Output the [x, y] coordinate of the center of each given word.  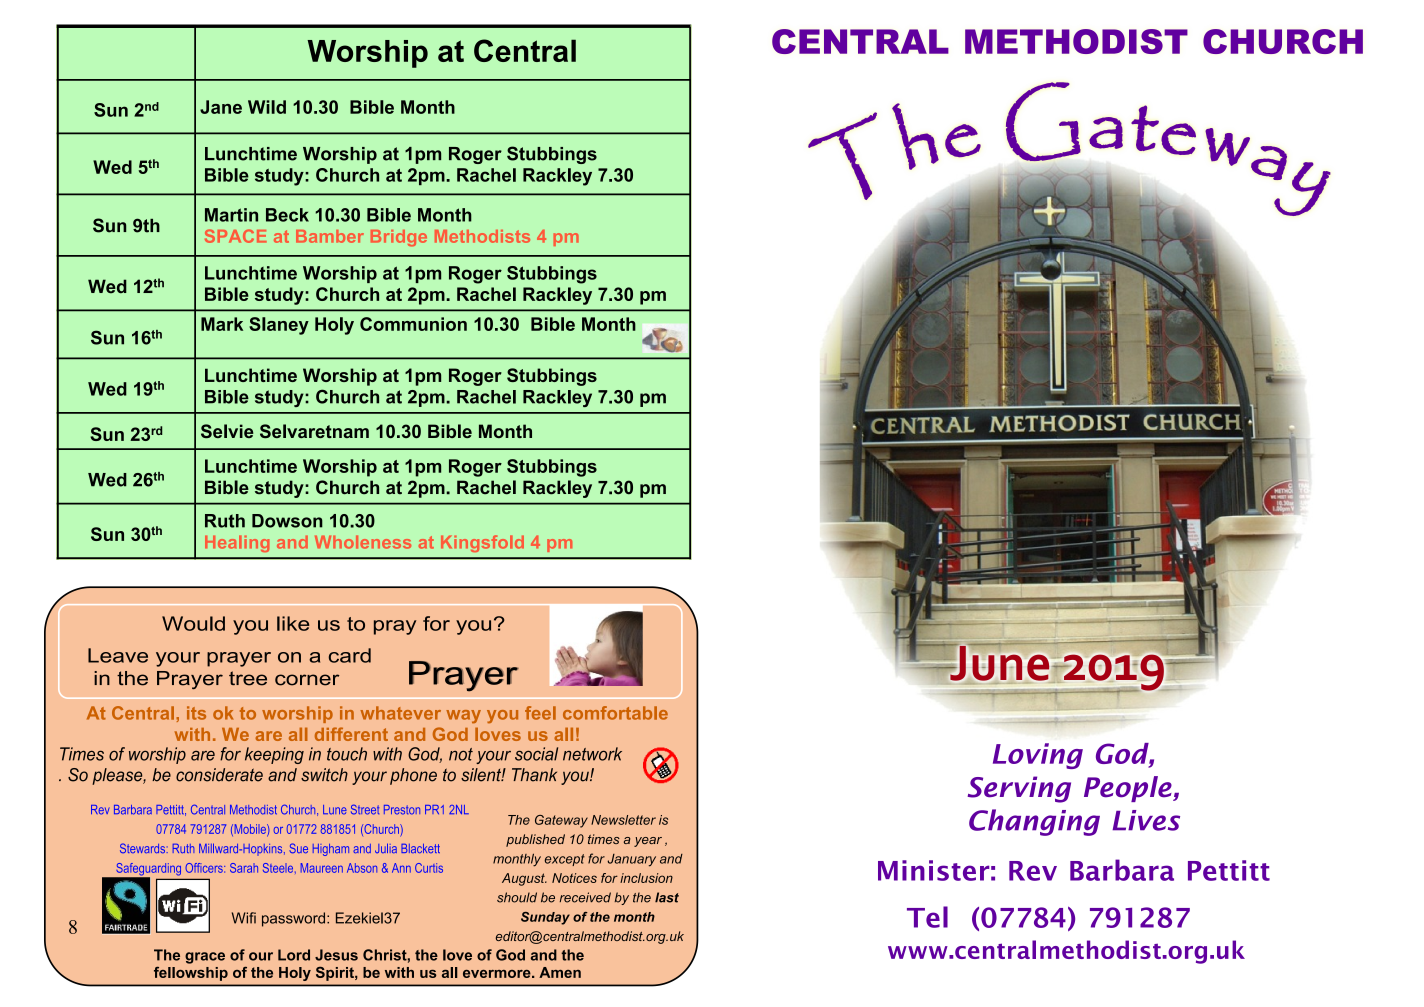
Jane [221, 107]
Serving [1019, 789]
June [1000, 663]
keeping [274, 755]
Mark [222, 324]
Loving [1038, 756]
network [592, 754]
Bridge [399, 238]
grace [205, 958]
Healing [237, 543]
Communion [413, 324]
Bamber [330, 236]
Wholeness [363, 542]
